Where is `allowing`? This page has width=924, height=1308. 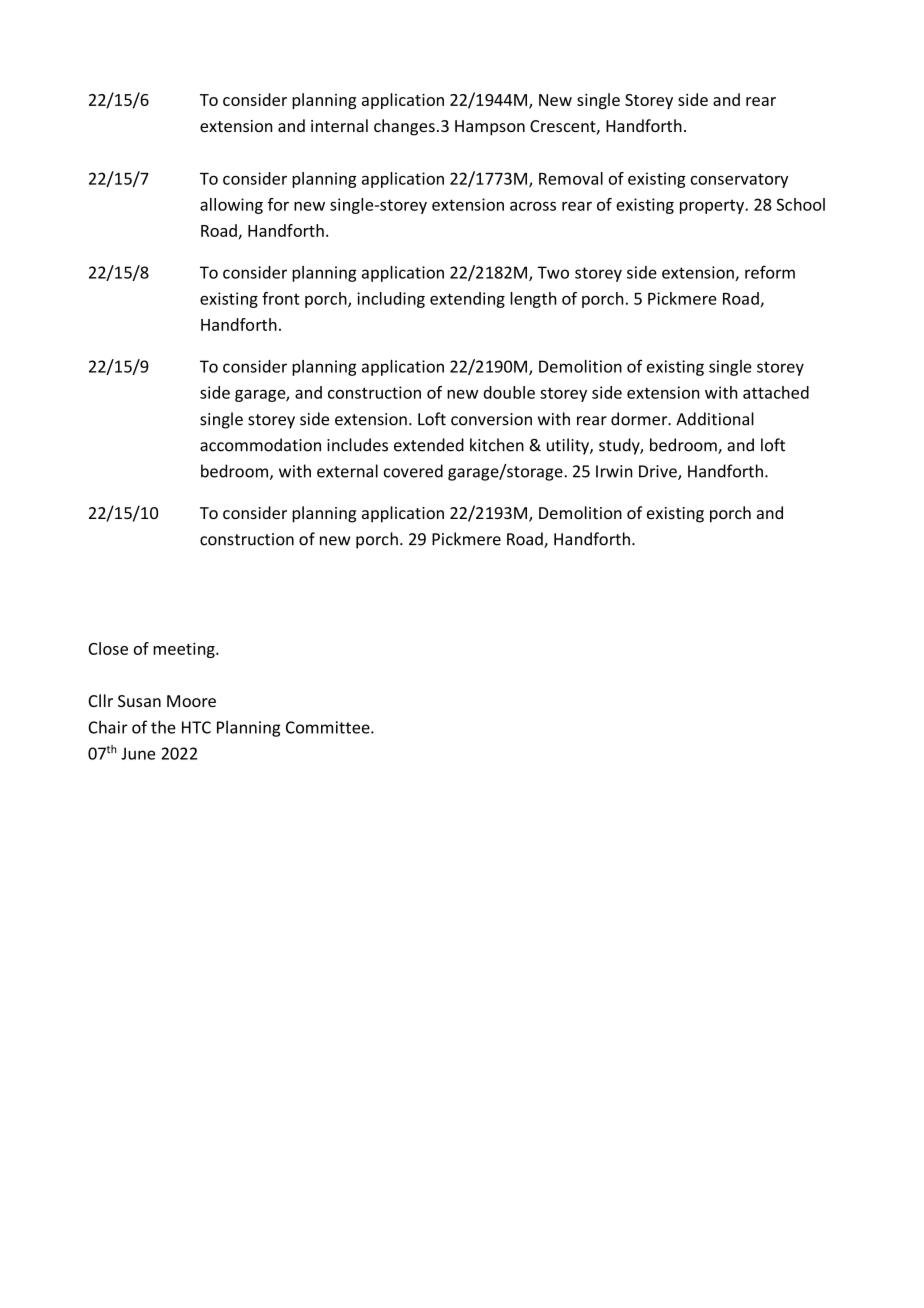
allowing is located at coordinates (231, 206).
